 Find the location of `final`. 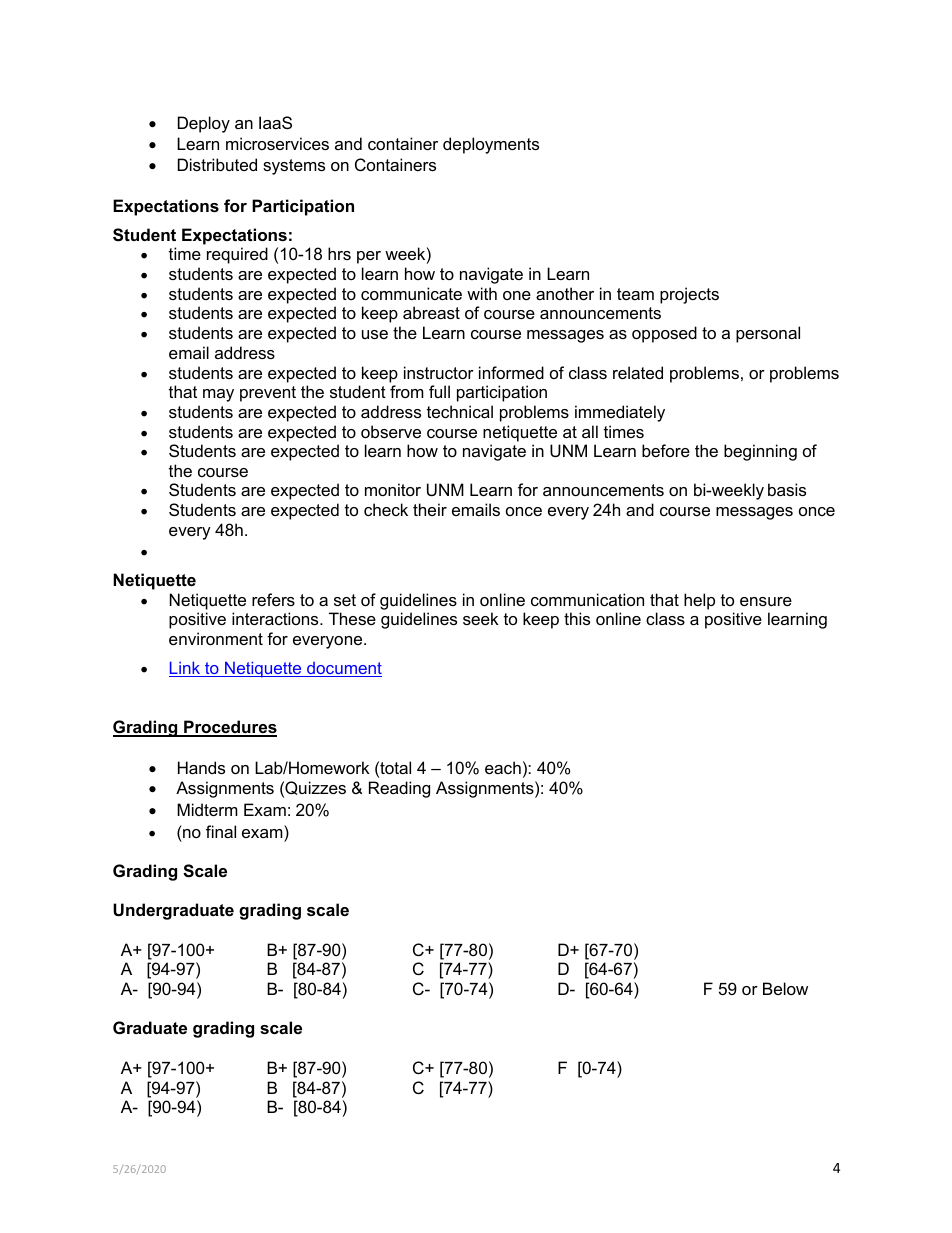

final is located at coordinates (221, 831).
